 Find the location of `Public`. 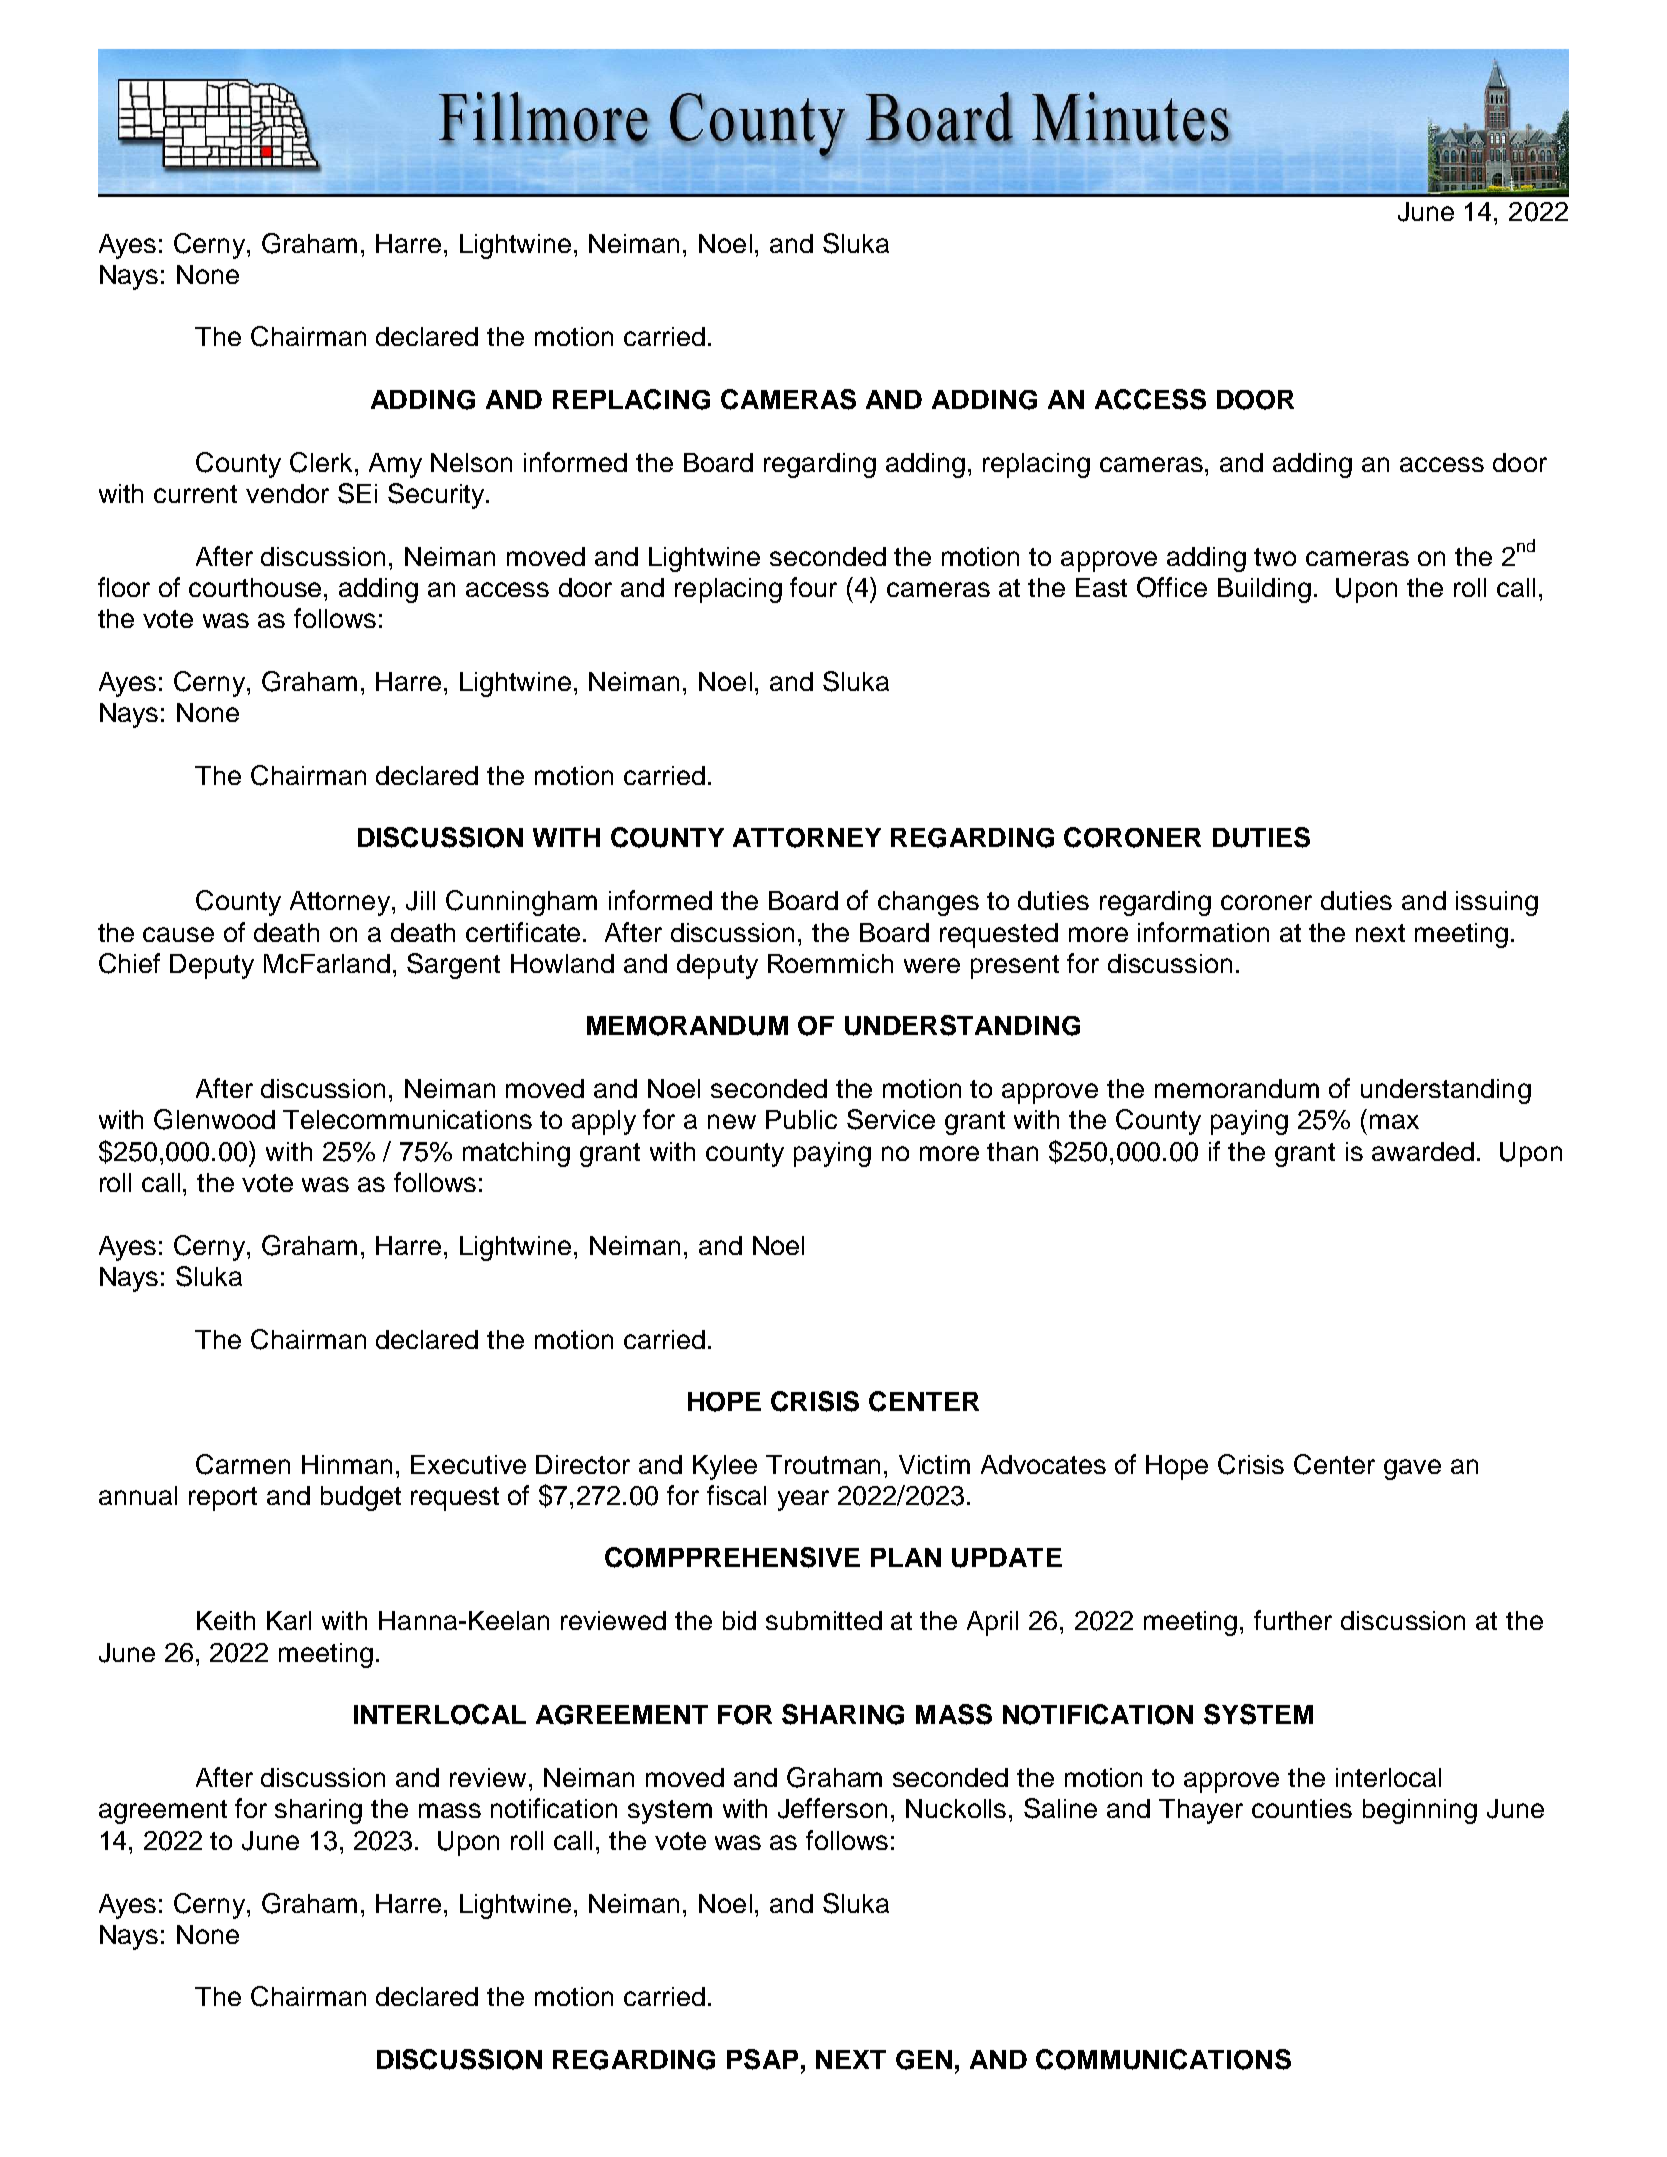

Public is located at coordinates (801, 1119).
